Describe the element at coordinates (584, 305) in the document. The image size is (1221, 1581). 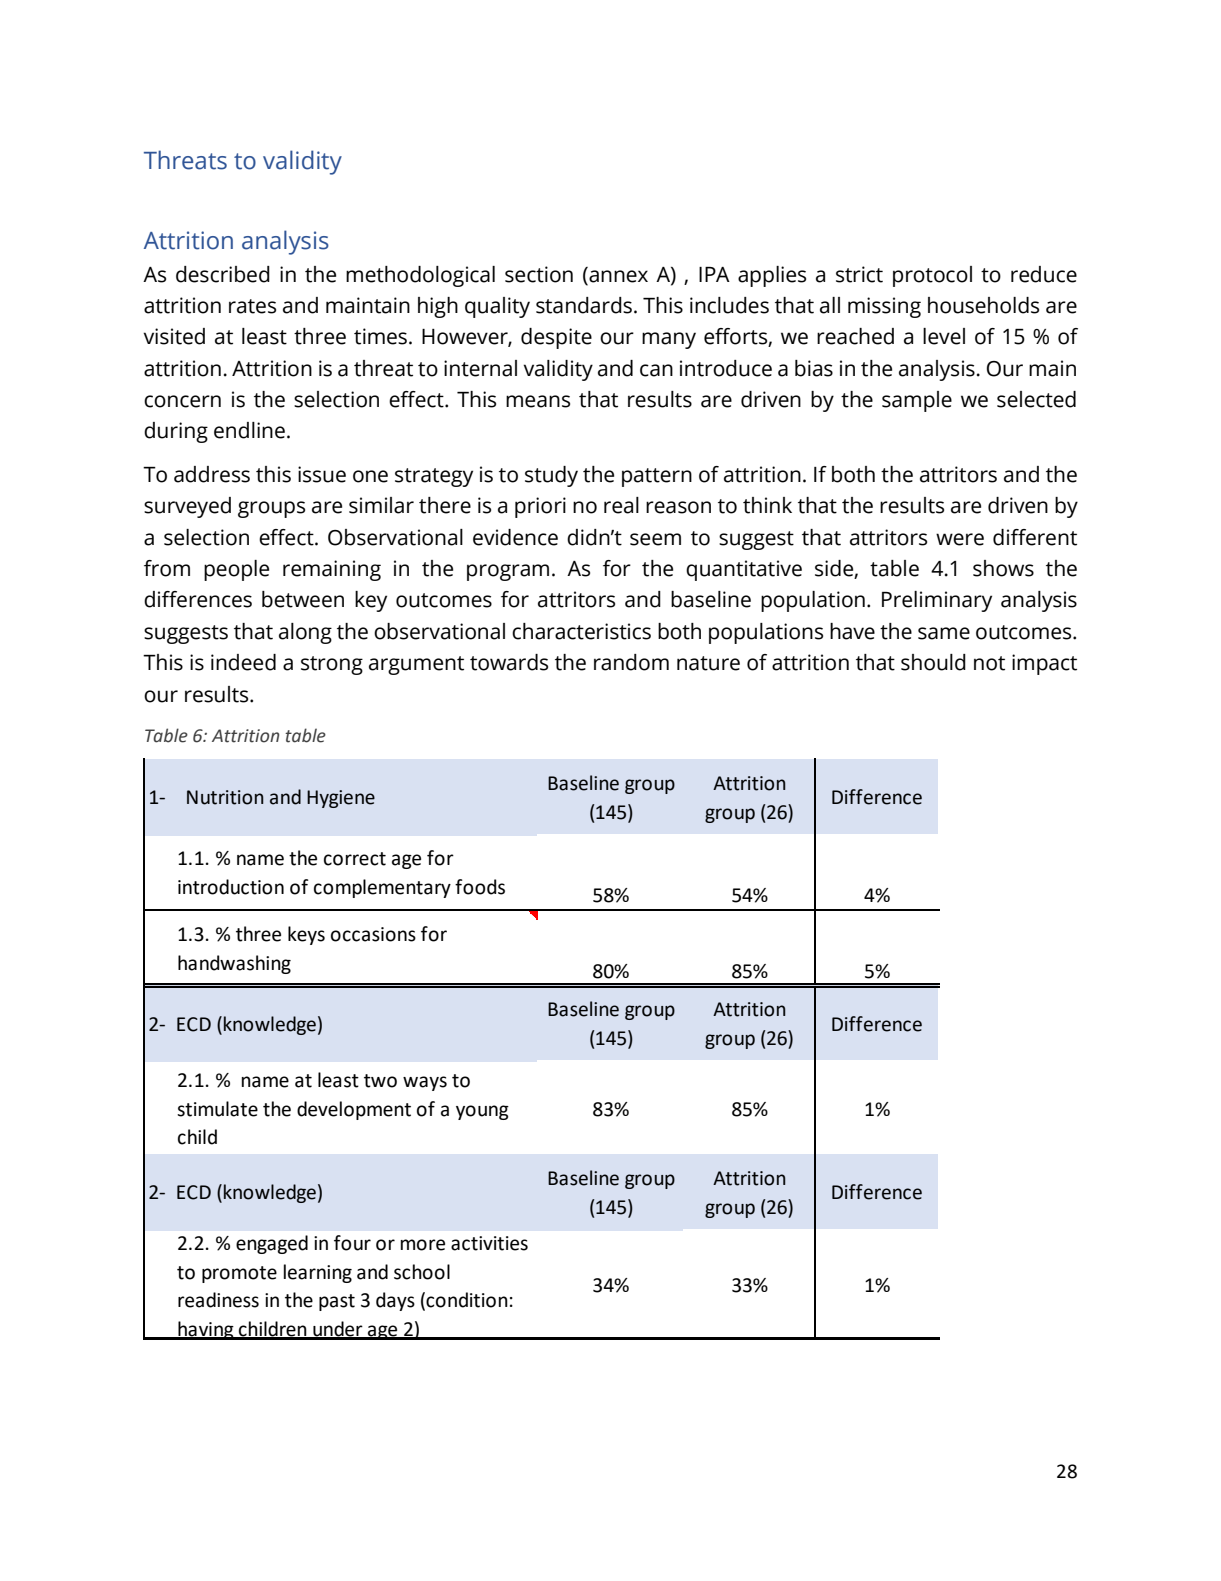
I see `standards` at that location.
